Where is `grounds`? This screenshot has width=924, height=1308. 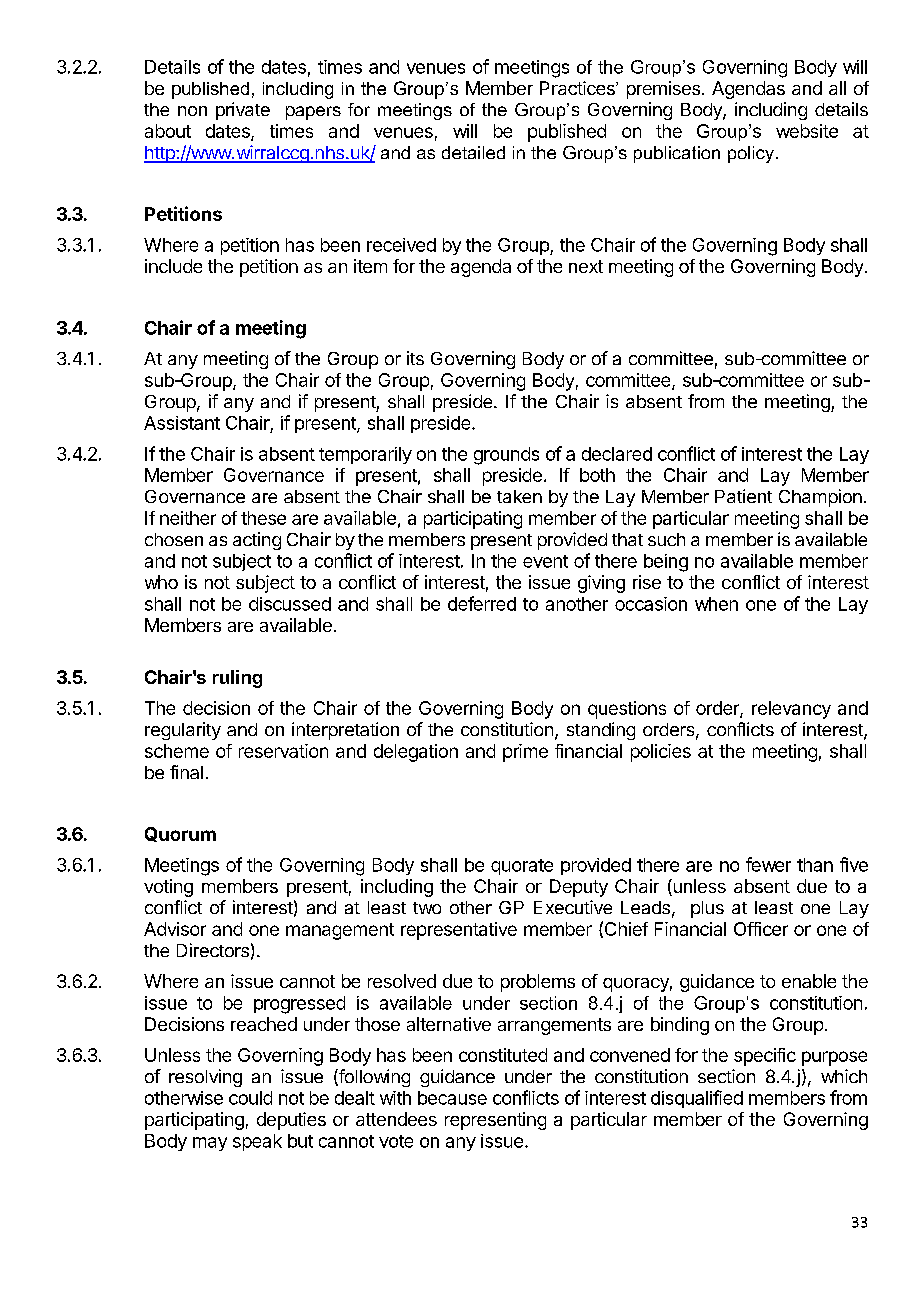
grounds is located at coordinates (506, 456).
